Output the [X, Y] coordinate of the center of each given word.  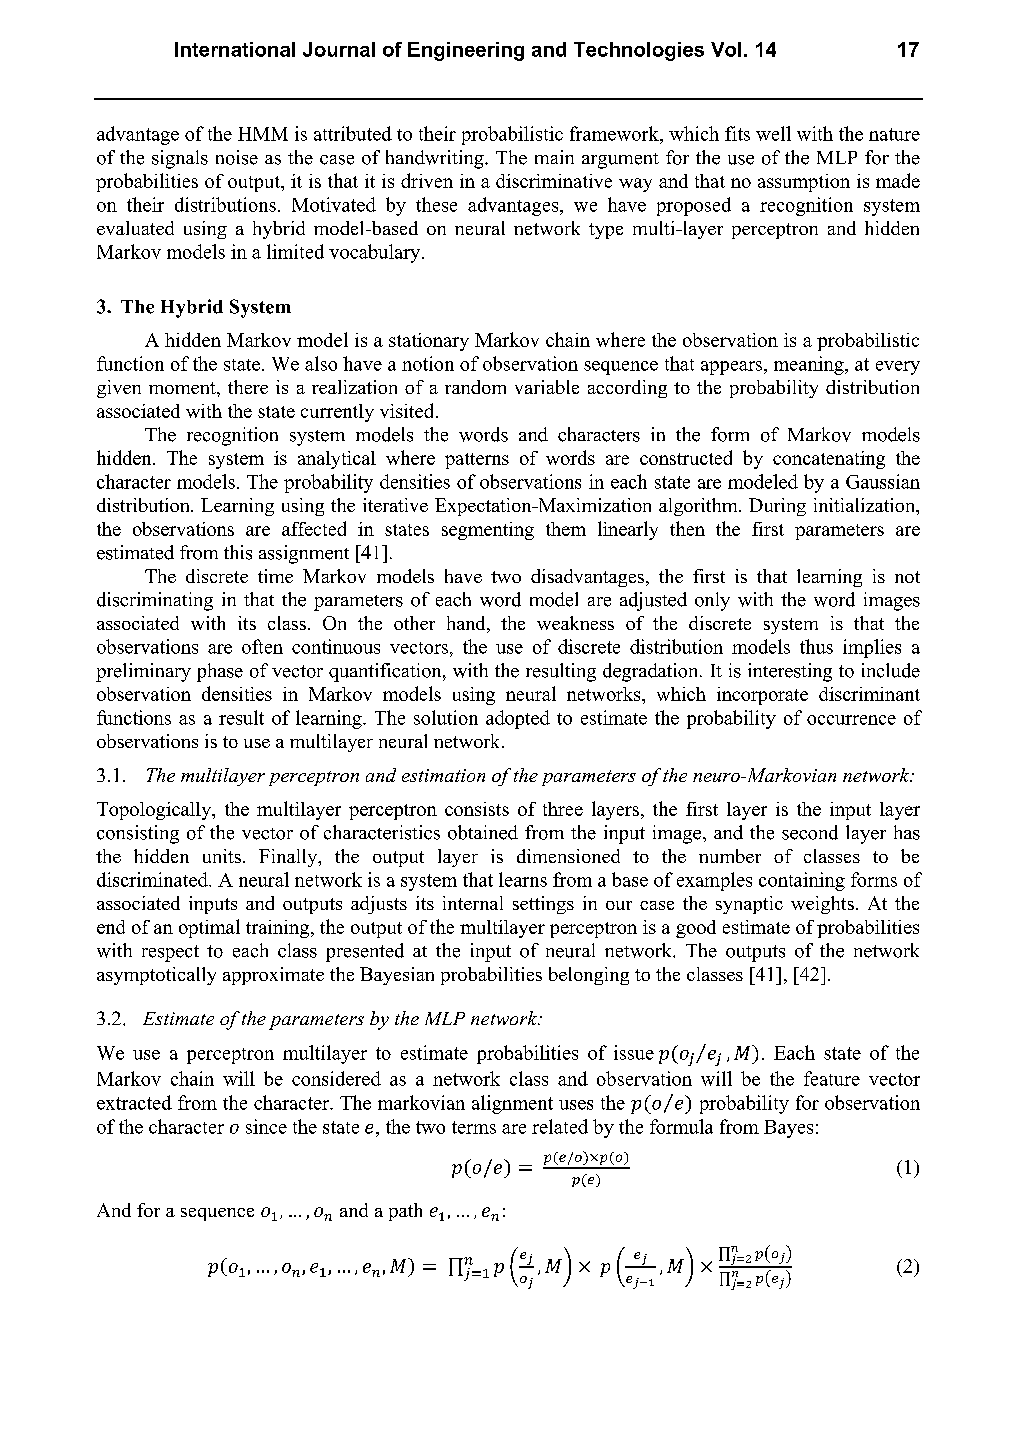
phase [220, 672]
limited [295, 251]
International [235, 49]
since [266, 1126]
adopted [518, 719]
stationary [429, 342]
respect [170, 953]
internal [473, 903]
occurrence [851, 720]
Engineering [466, 51]
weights [822, 905]
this [238, 552]
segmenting [488, 531]
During [777, 507]
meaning [810, 365]
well [773, 133]
